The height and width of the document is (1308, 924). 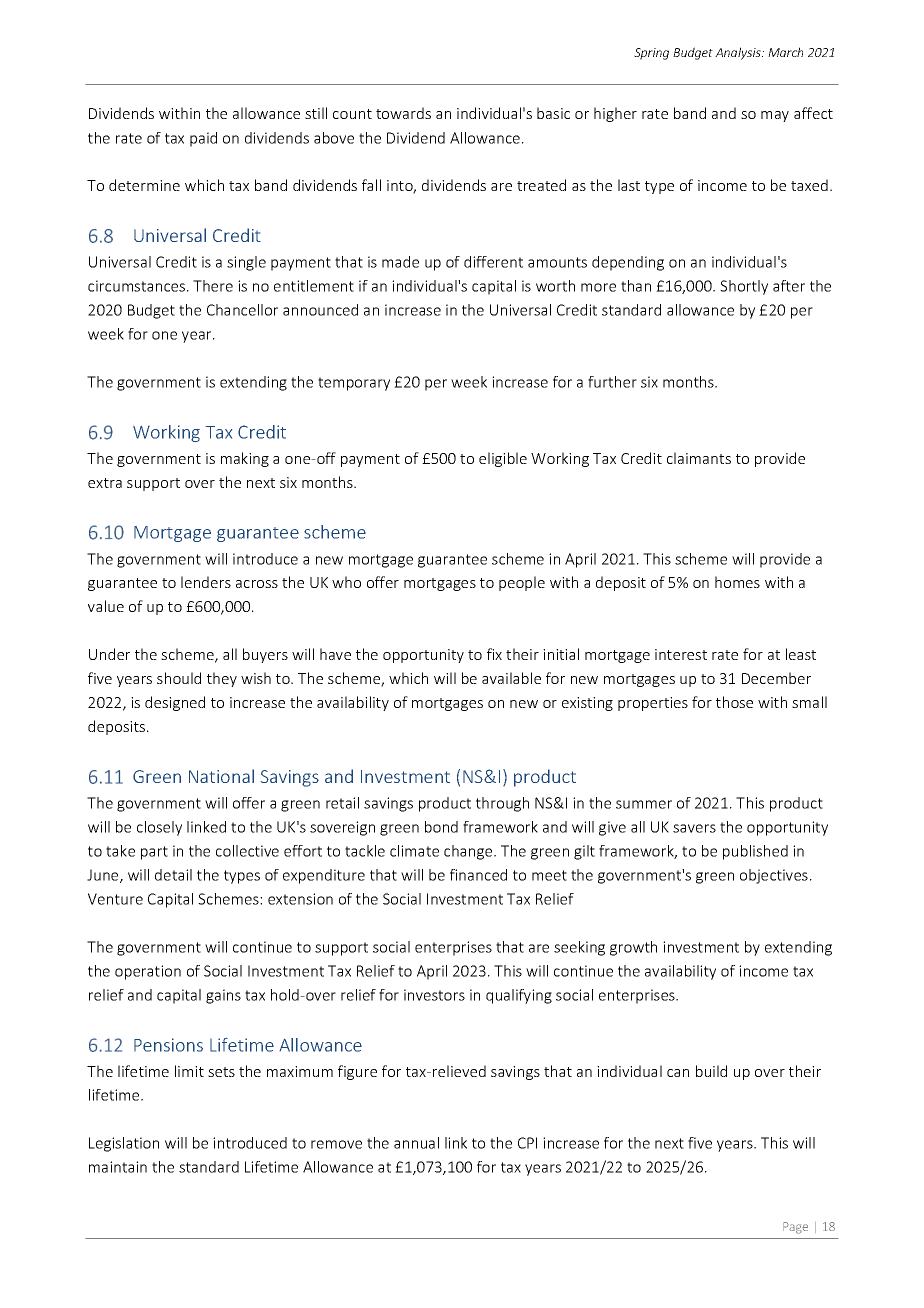 I want to click on paid, so click(x=203, y=139).
